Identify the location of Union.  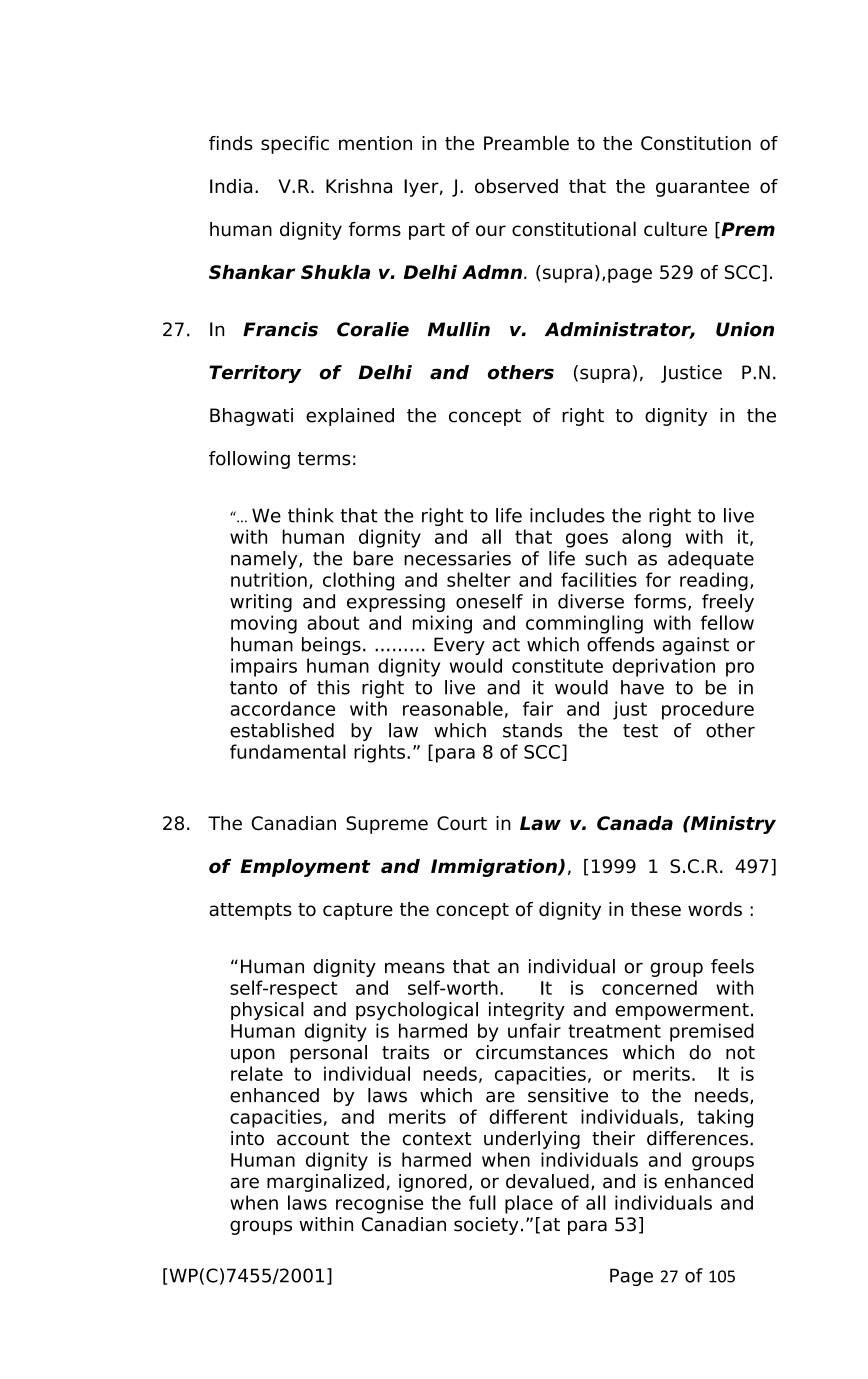
(745, 329).
